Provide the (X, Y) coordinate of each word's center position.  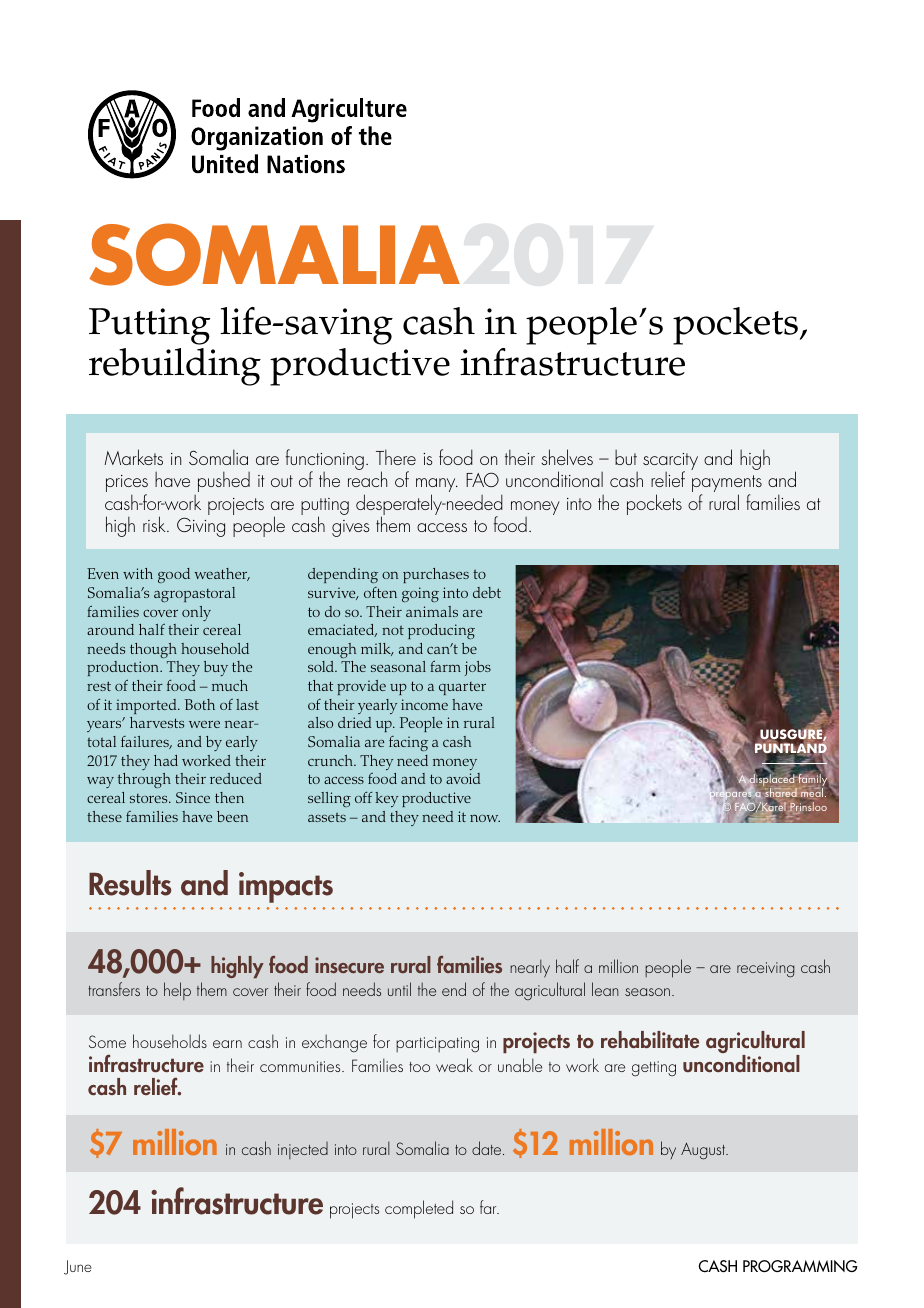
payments (727, 485)
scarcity (670, 463)
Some (107, 1041)
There (396, 457)
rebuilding (175, 367)
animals (432, 611)
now (485, 818)
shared (781, 794)
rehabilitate (650, 1039)
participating (437, 1045)
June (78, 1267)
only (196, 613)
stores (150, 798)
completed (419, 1209)
